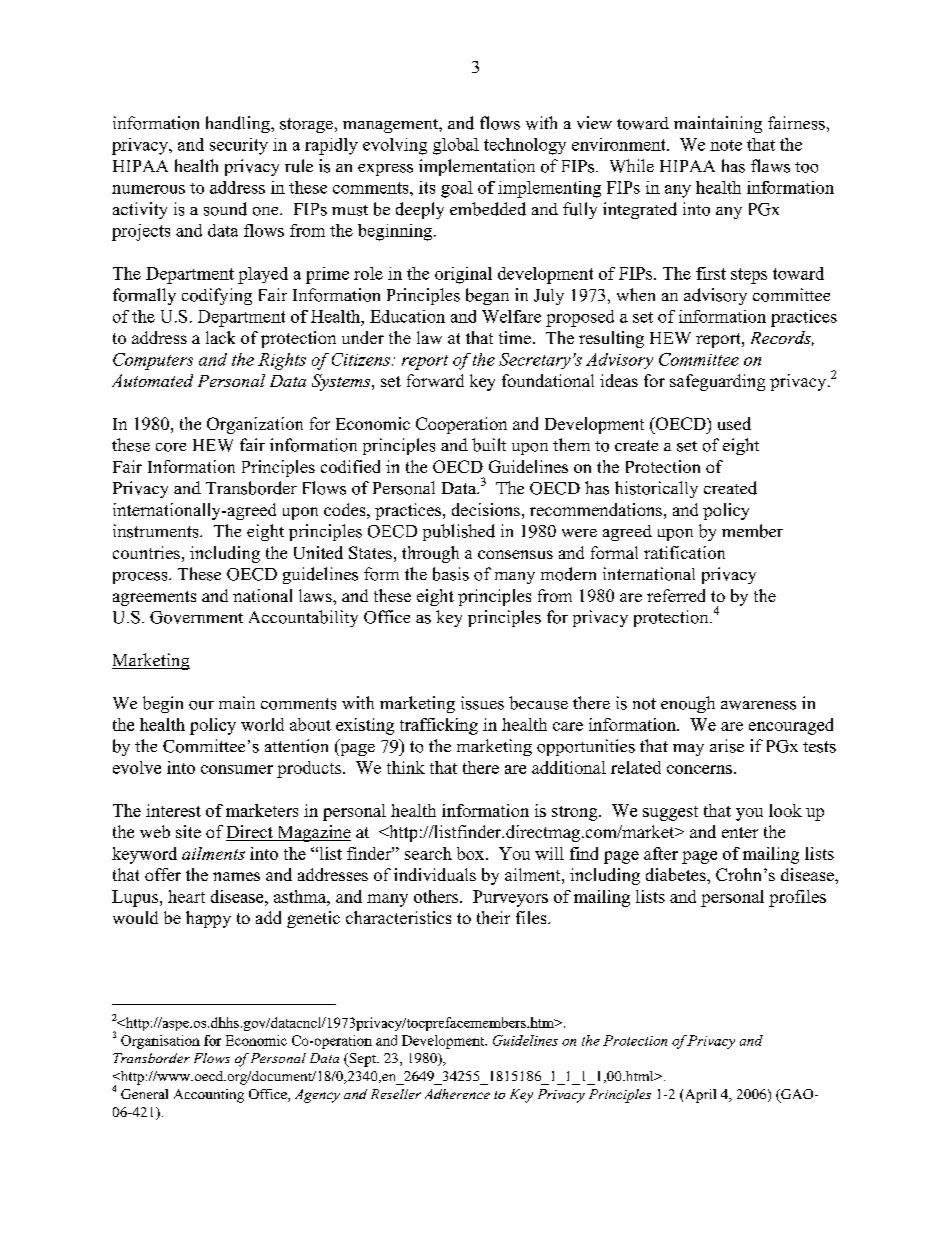 This screenshot has width=952, height=1233. Describe the element at coordinates (486, 509) in the screenshot. I see `decisions` at that location.
